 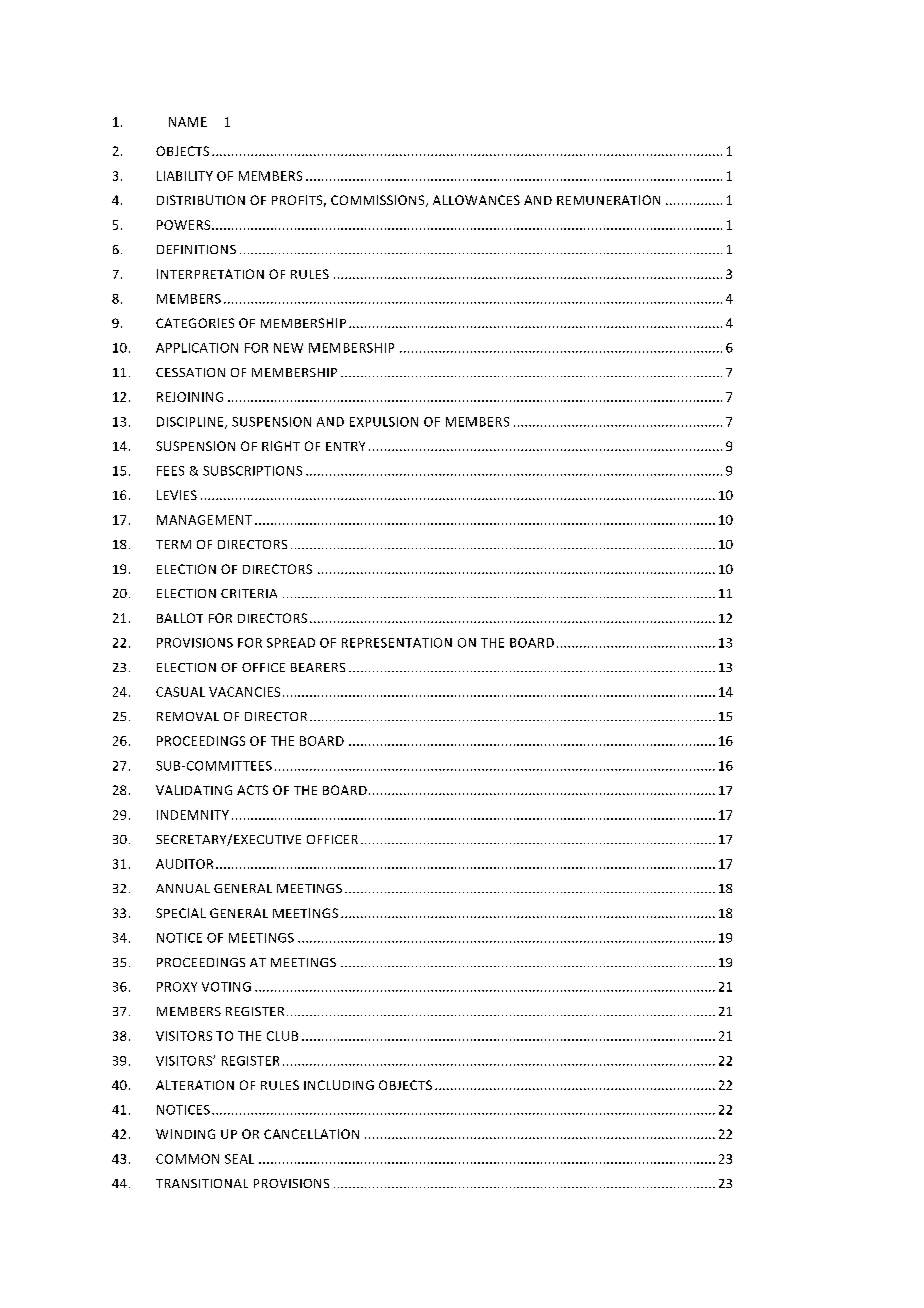 I want to click on SEAL, so click(x=239, y=1159).
